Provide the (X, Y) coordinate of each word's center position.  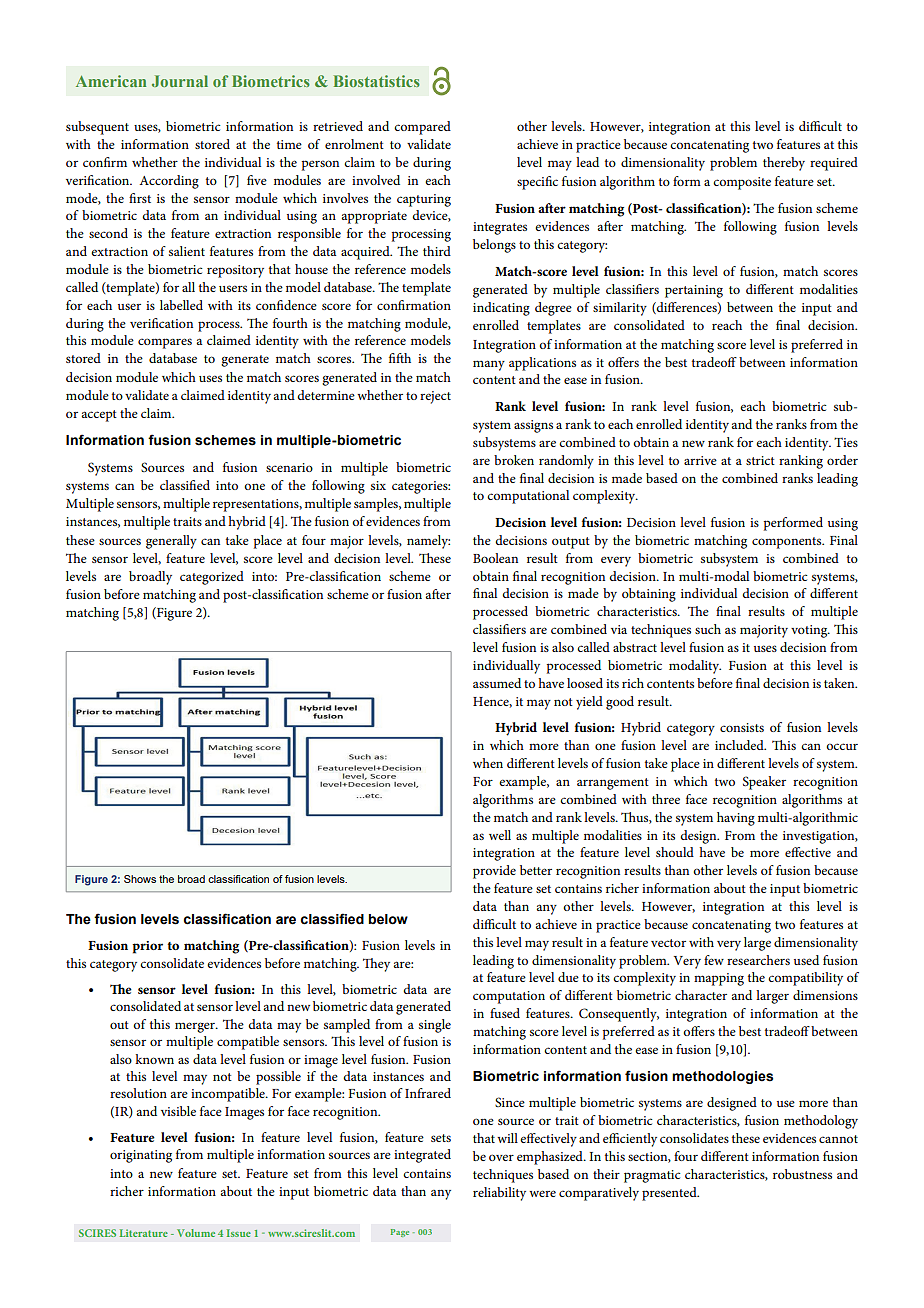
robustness (802, 1174)
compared (422, 128)
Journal (180, 81)
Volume (196, 1233)
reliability (499, 1194)
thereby (784, 164)
